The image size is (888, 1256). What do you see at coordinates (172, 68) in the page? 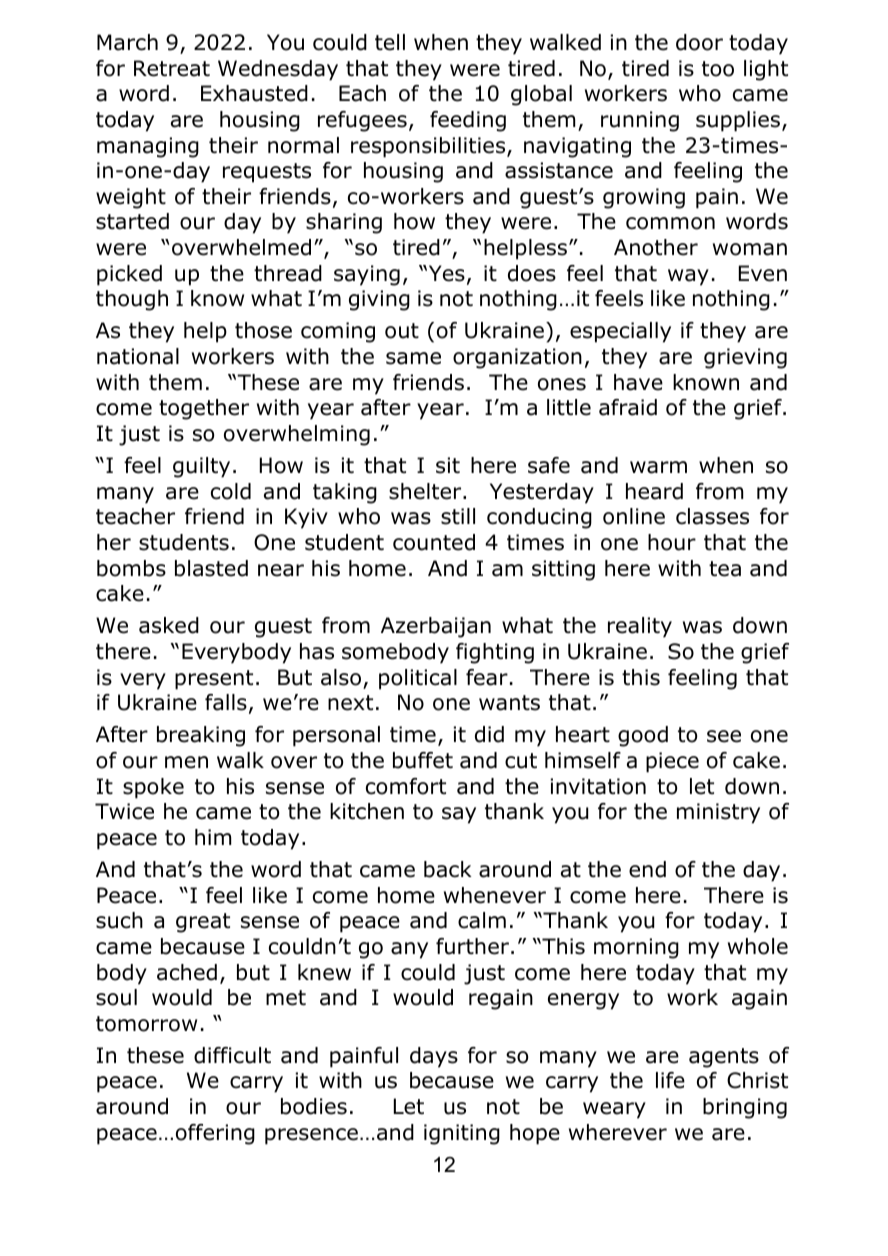
I see `Retreat` at bounding box center [172, 68].
